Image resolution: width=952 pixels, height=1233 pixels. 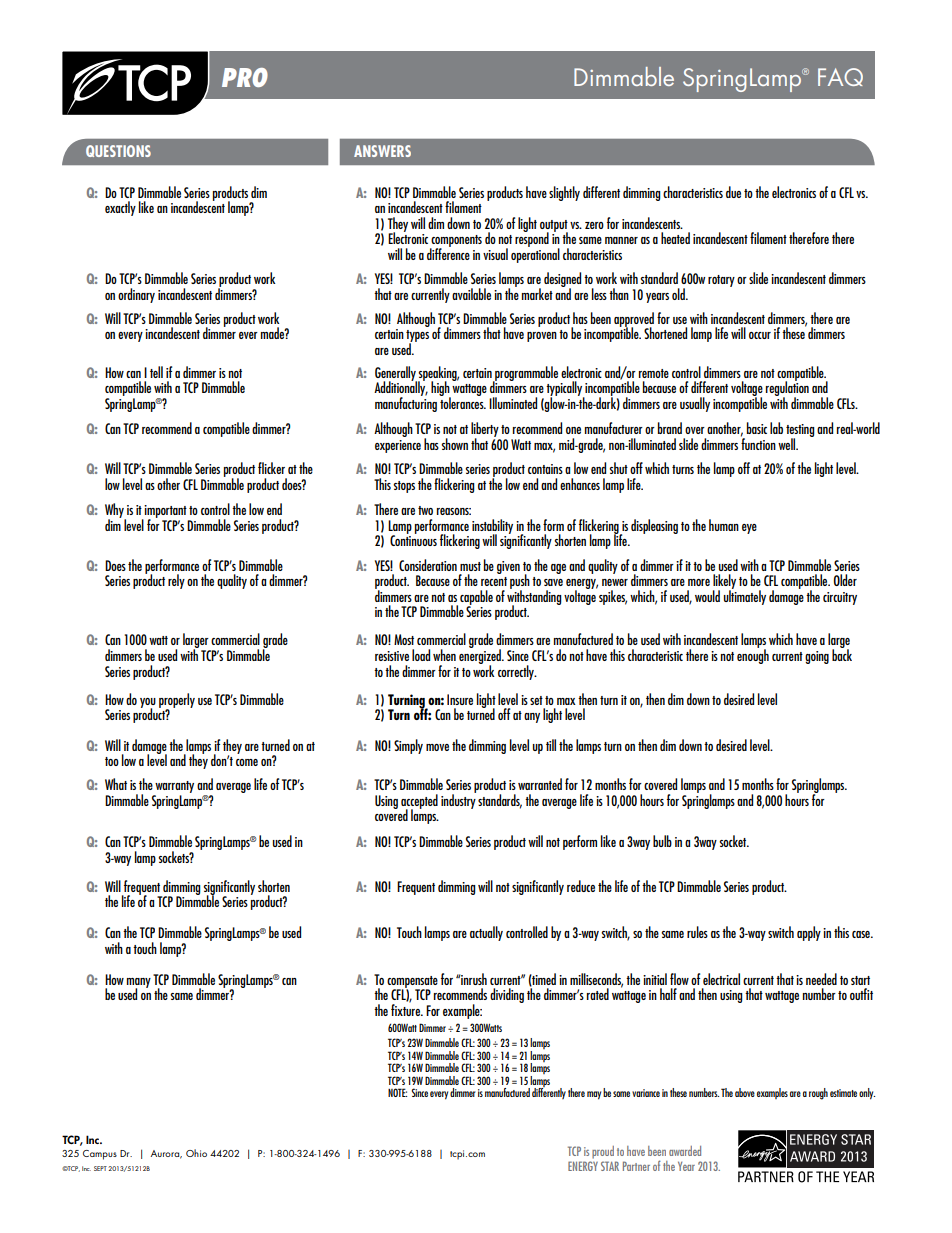 What do you see at coordinates (196, 1153) in the screenshot?
I see `Ohio` at bounding box center [196, 1153].
